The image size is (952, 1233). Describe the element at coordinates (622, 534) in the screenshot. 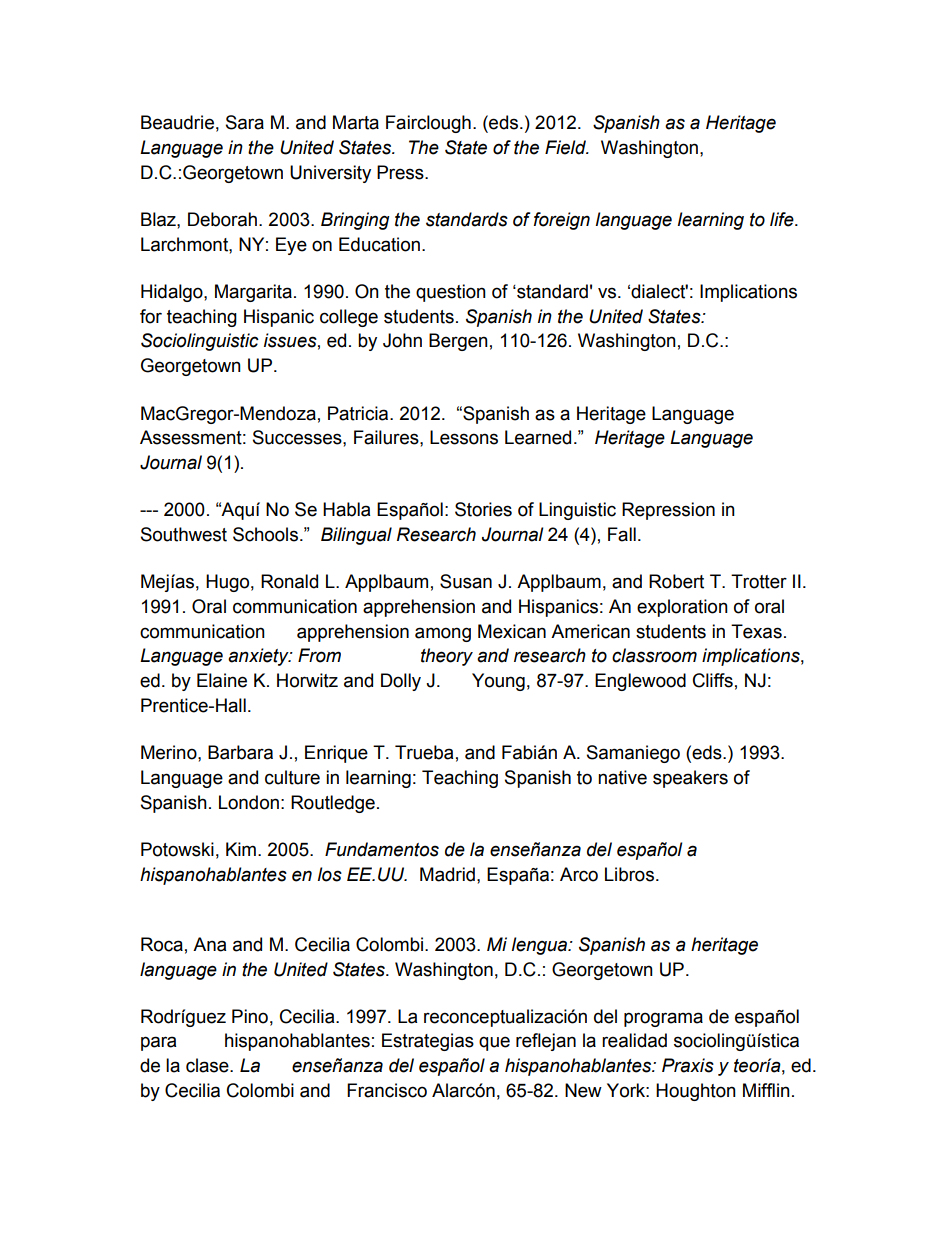

I see `Fall` at that location.
